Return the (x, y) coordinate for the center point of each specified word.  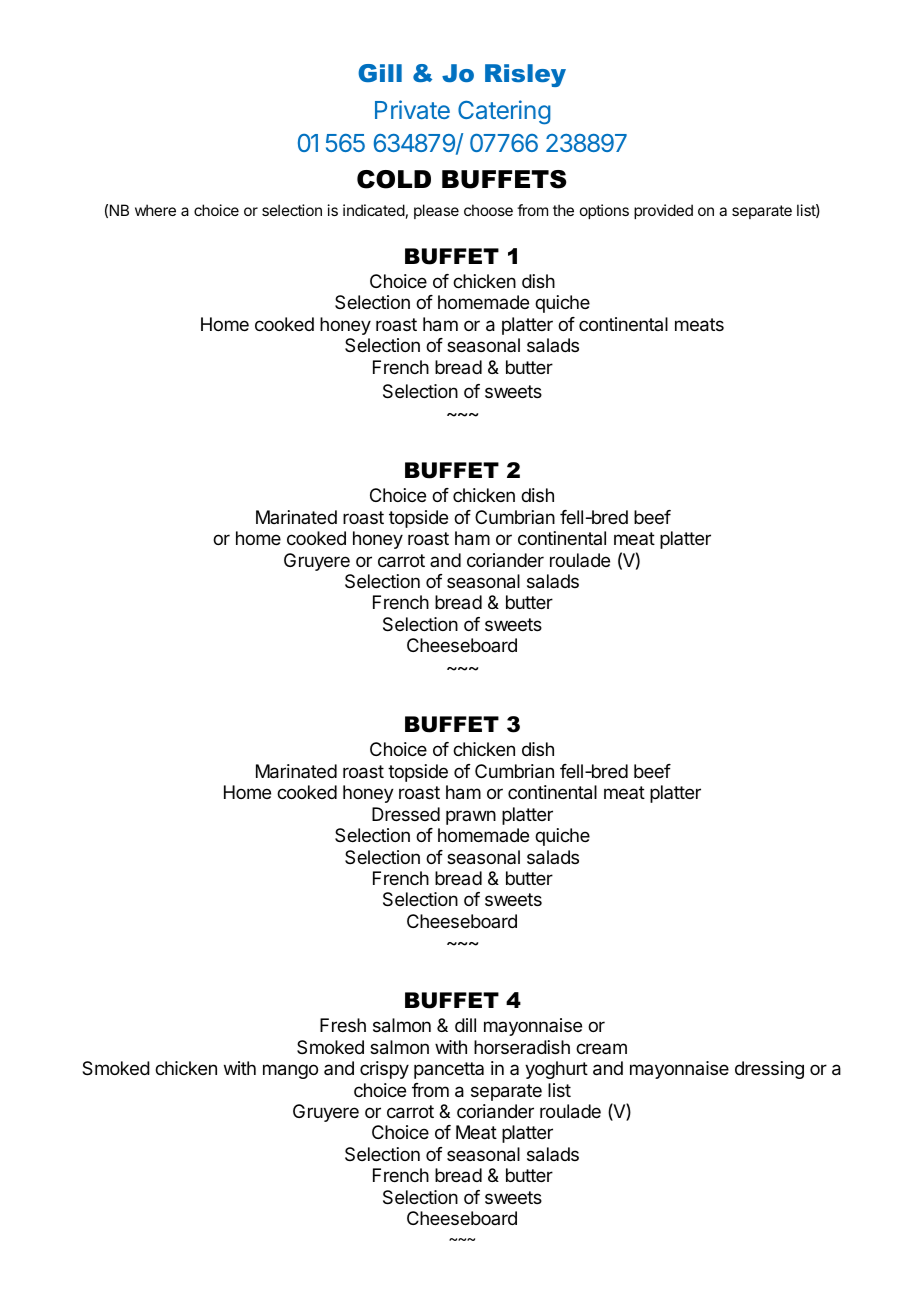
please (436, 211)
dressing (769, 1070)
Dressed (406, 814)
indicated (374, 210)
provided (663, 211)
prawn (471, 817)
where (155, 210)
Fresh (343, 1025)
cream (601, 1048)
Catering (504, 112)
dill (465, 1025)
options (604, 211)
